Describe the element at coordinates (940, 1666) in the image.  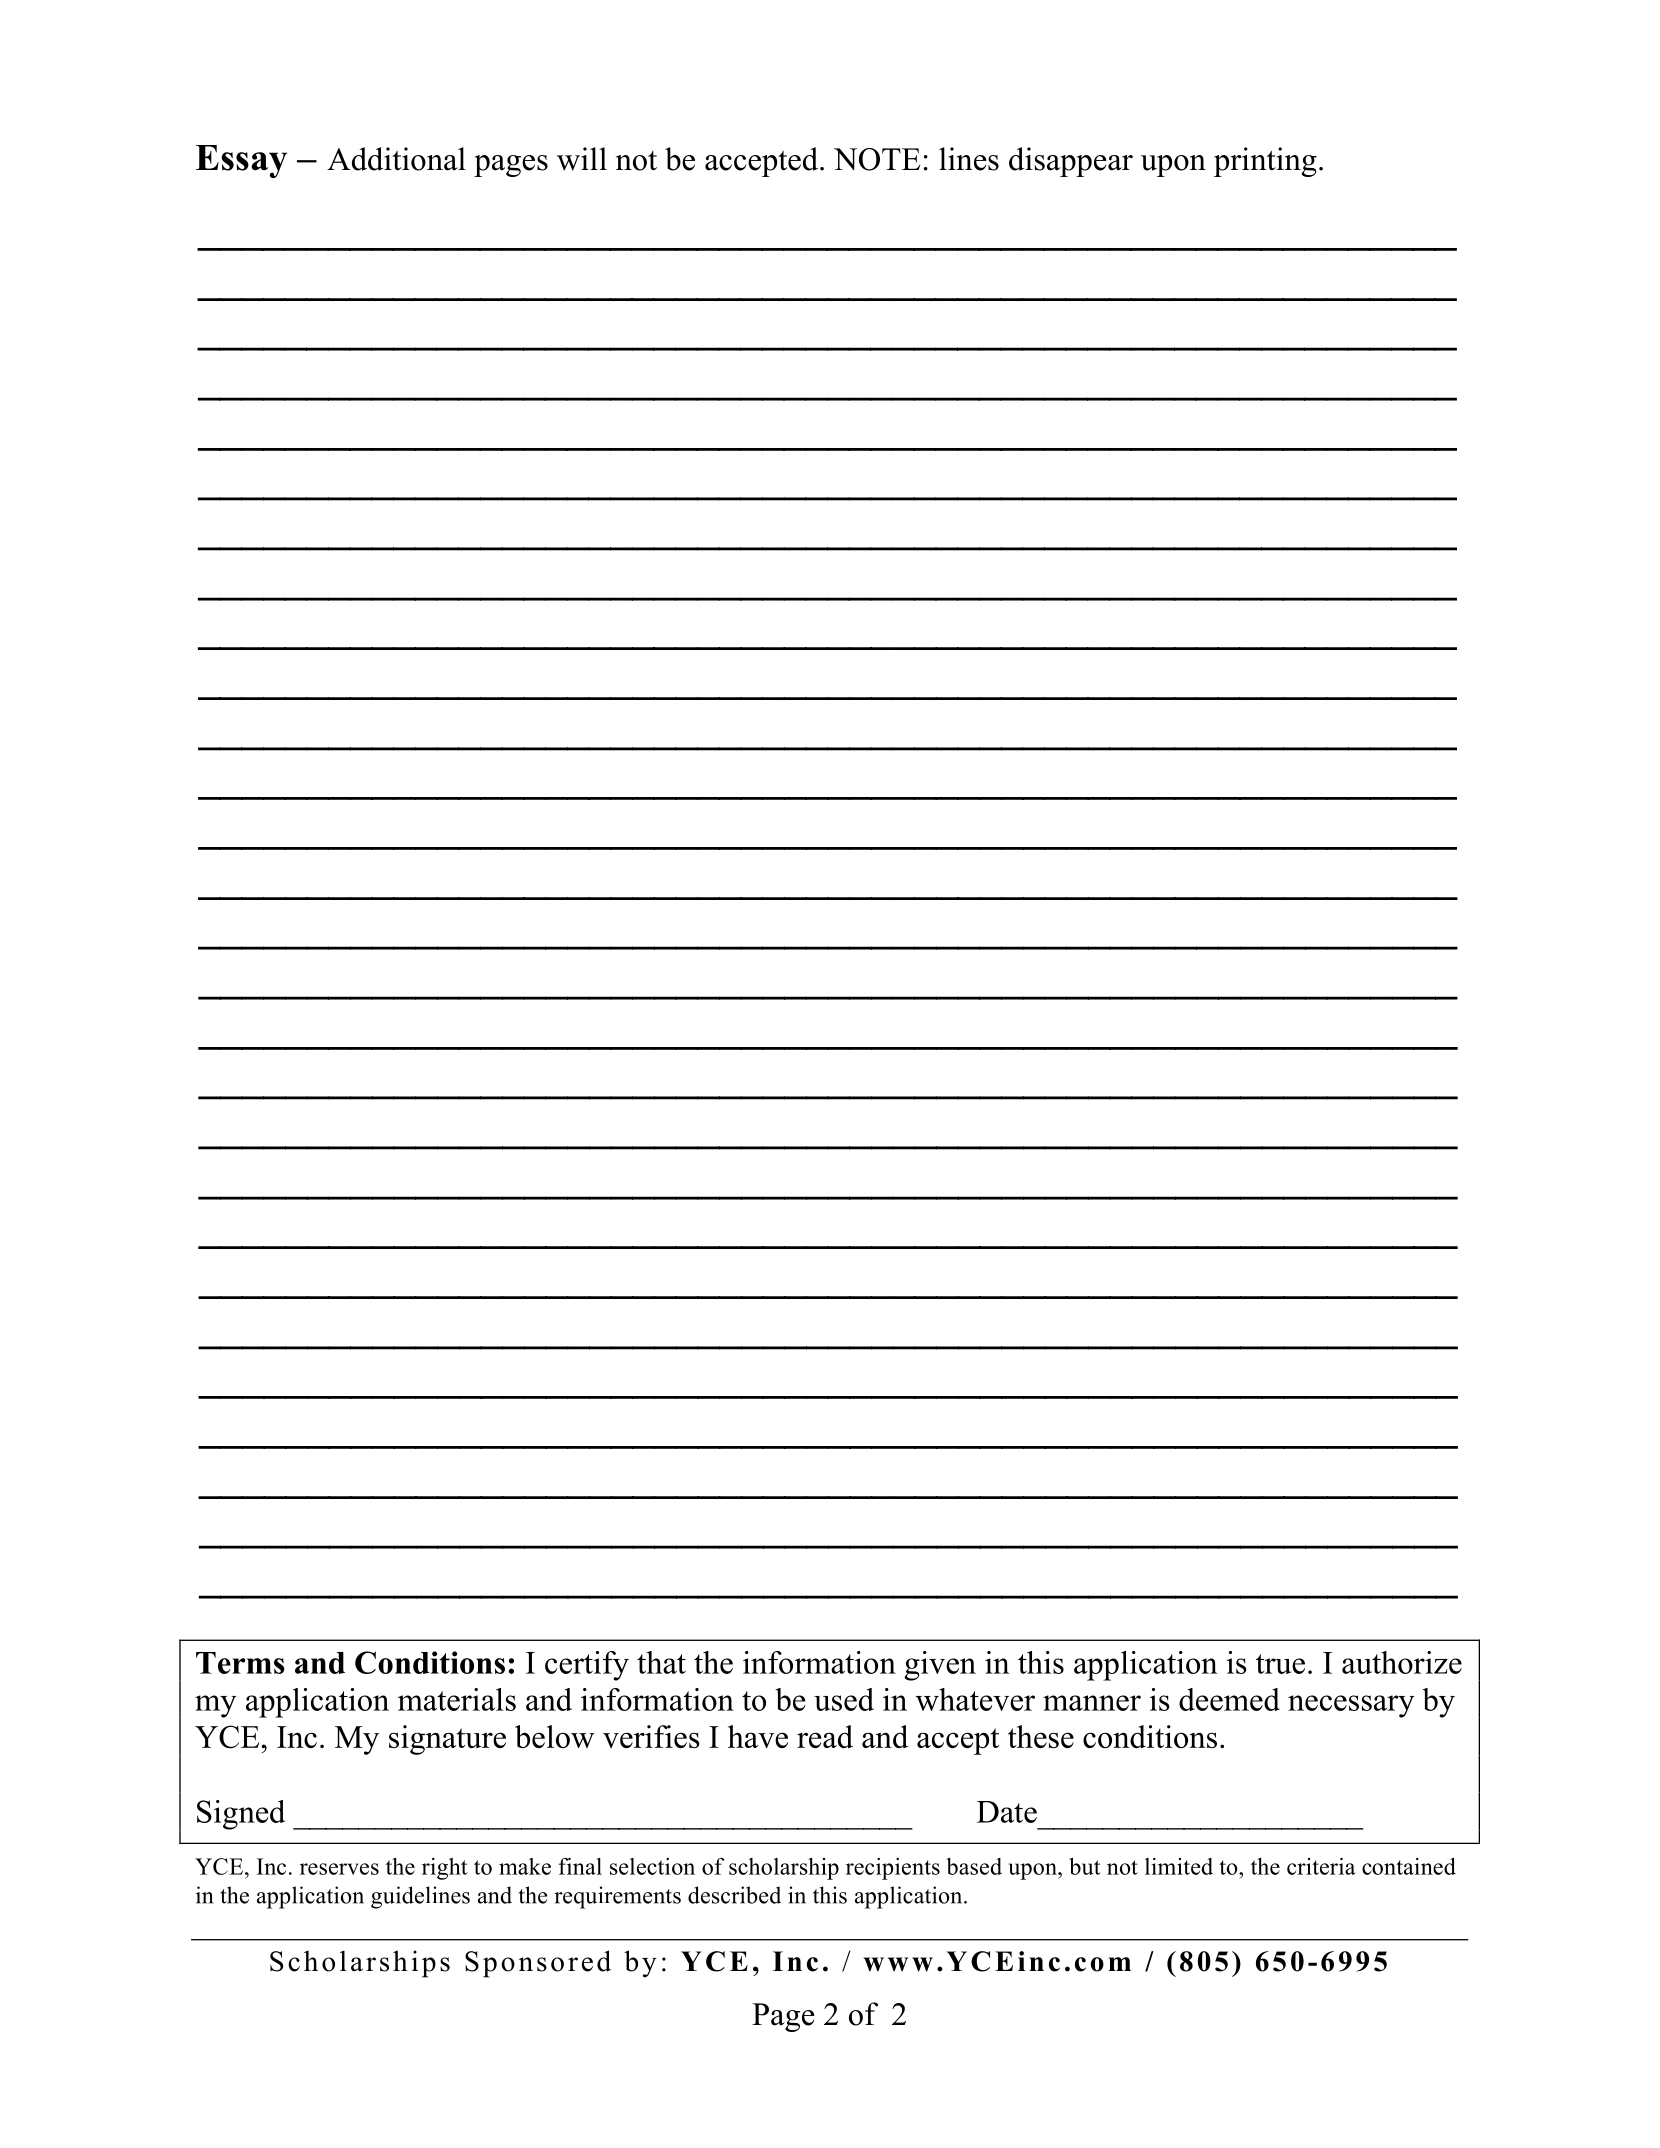
I see `given` at that location.
